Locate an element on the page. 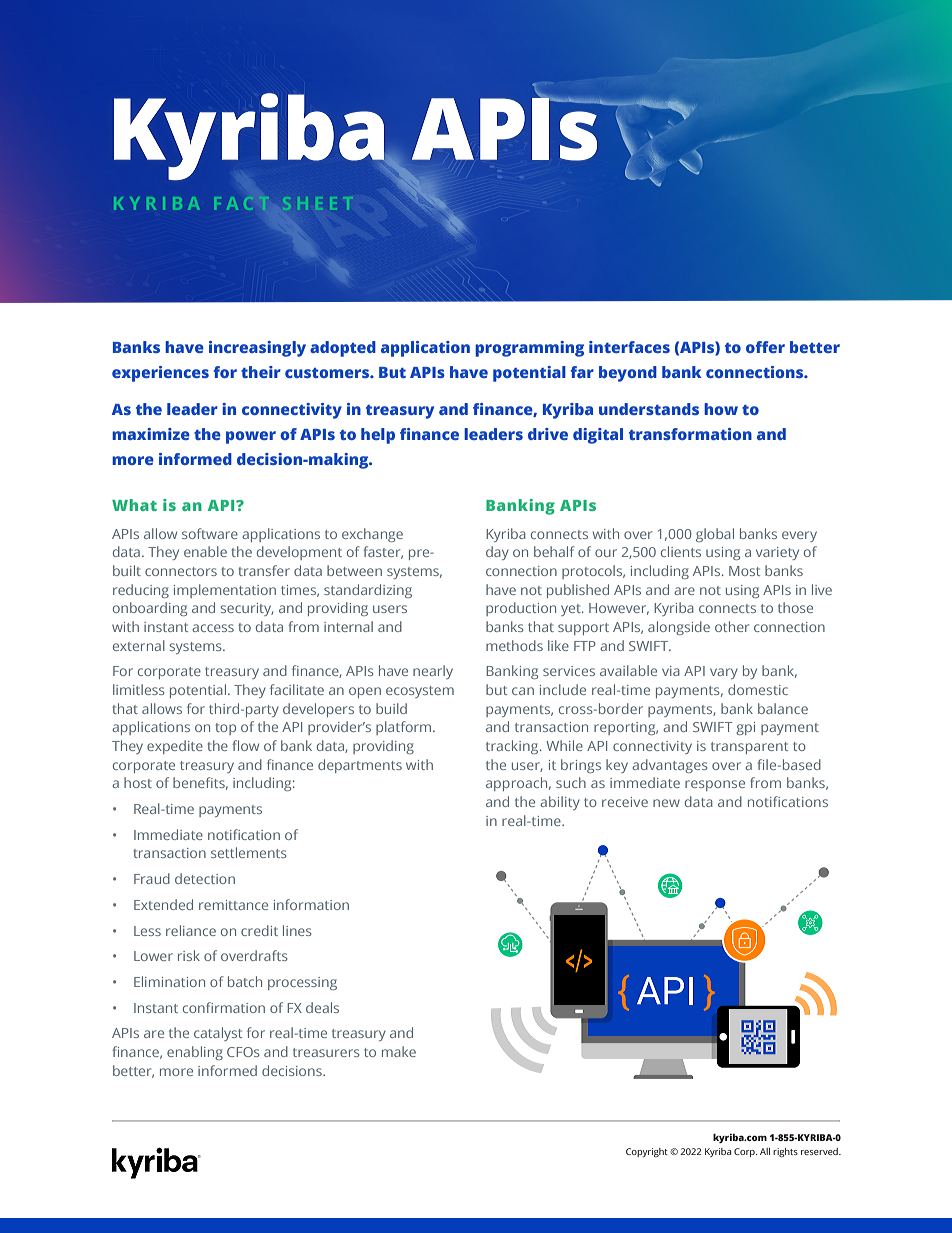  enabling is located at coordinates (195, 1053).
